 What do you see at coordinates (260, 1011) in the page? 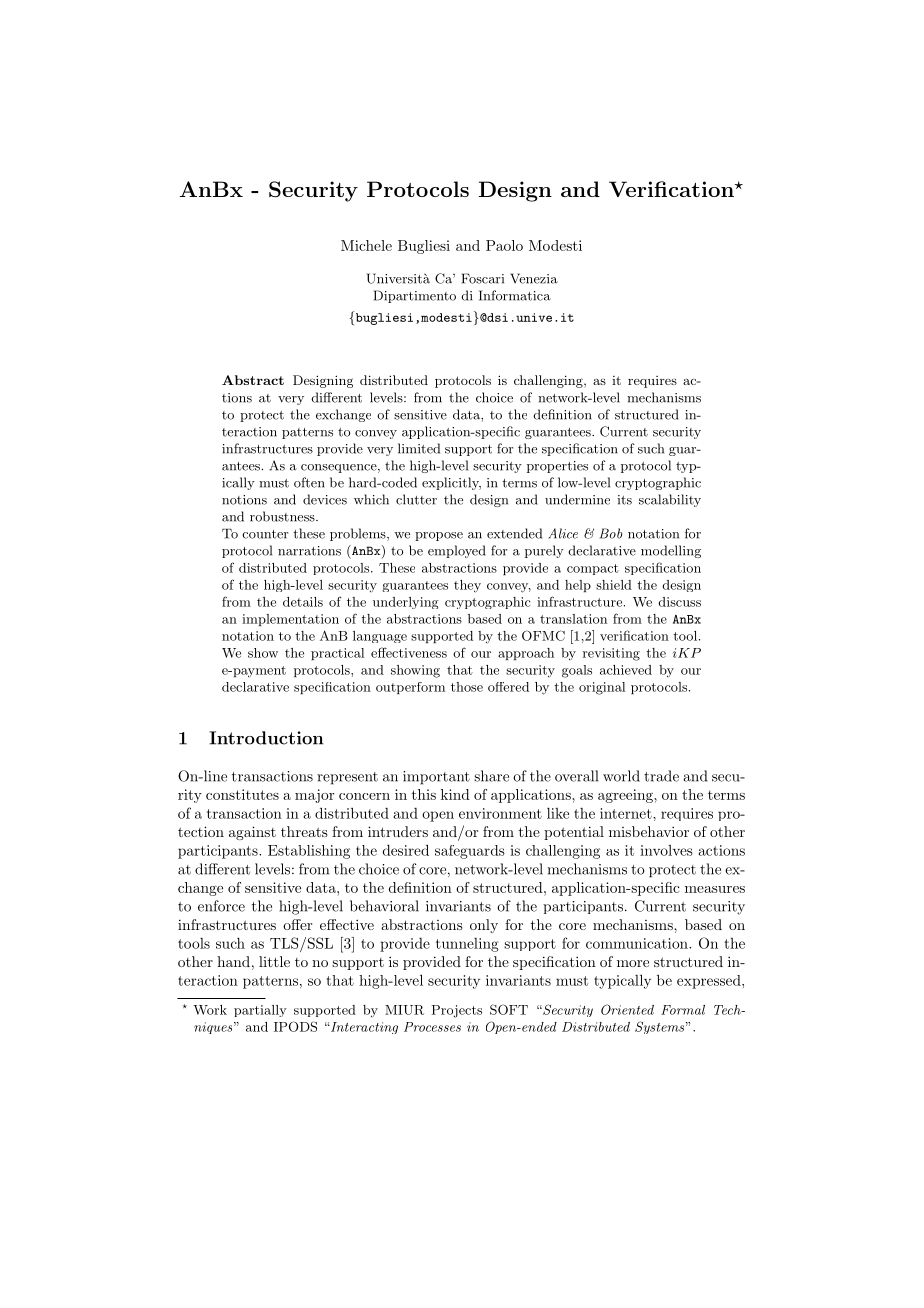
I see `partially` at bounding box center [260, 1011].
